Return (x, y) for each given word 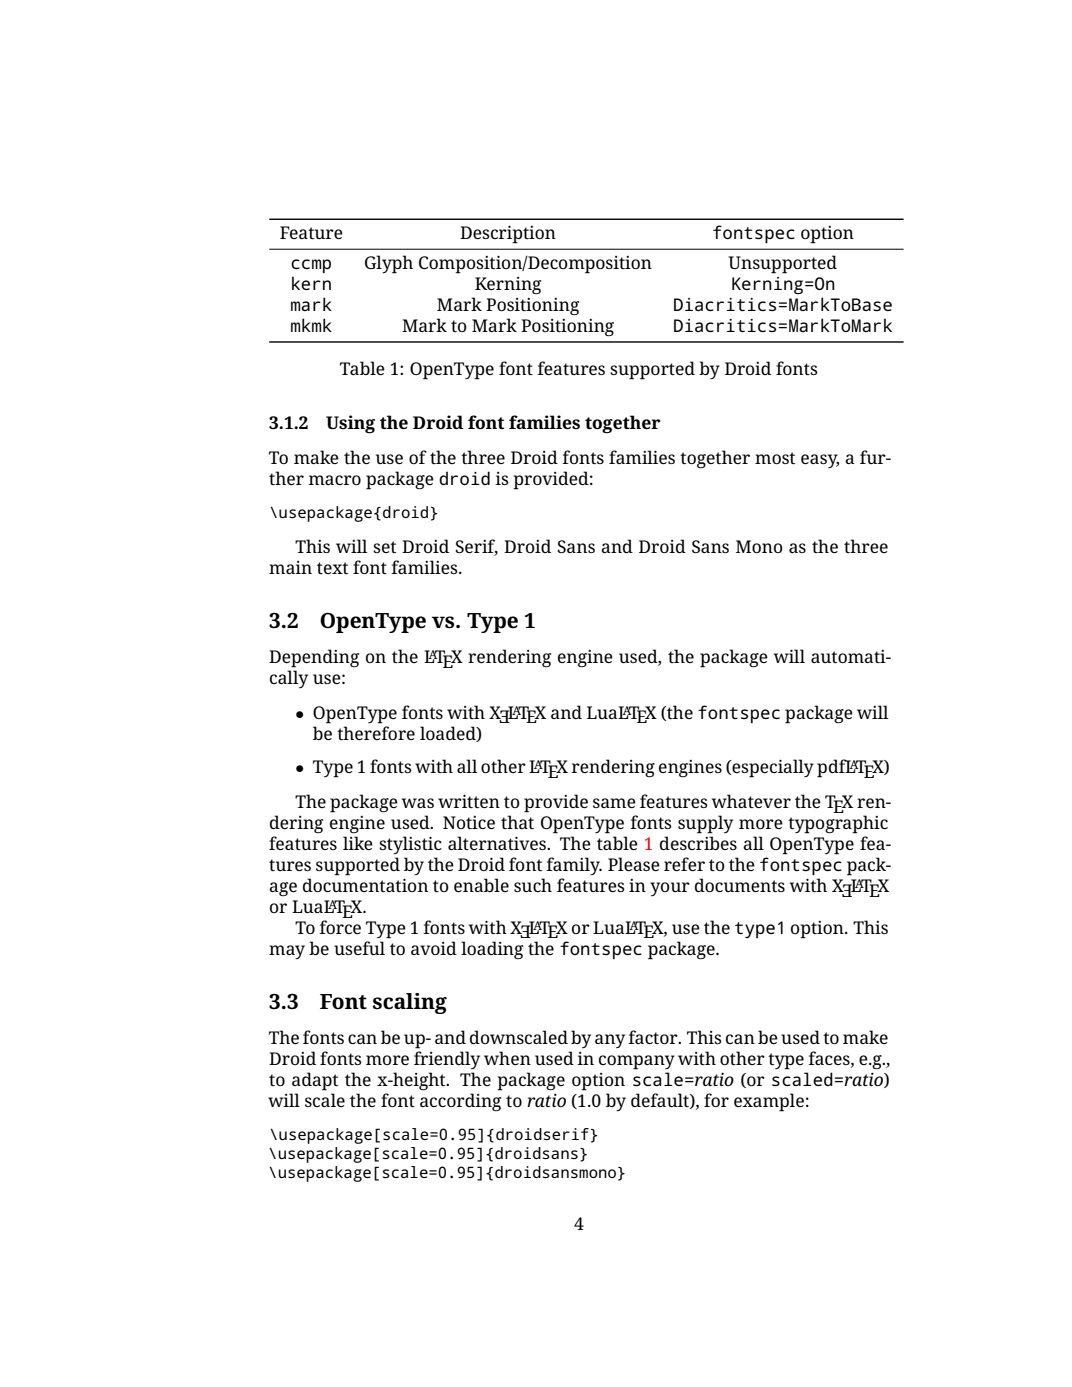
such (533, 885)
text (332, 568)
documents (740, 885)
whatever (751, 801)
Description (508, 234)
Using (350, 424)
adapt (315, 1081)
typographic (838, 824)
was (418, 803)
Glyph (389, 264)
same (614, 803)
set (384, 547)
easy (820, 461)
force (340, 927)
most (775, 458)
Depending (314, 658)
